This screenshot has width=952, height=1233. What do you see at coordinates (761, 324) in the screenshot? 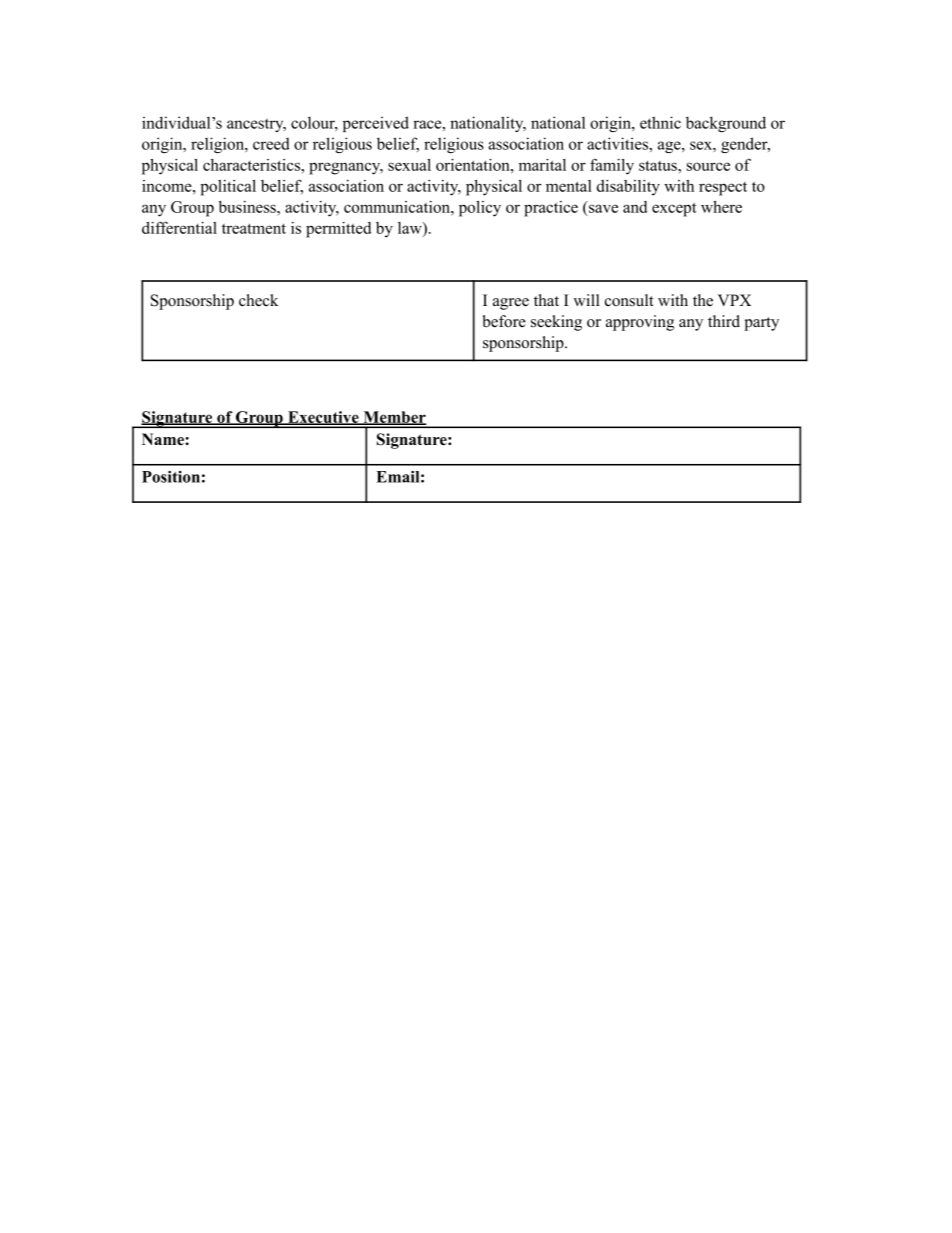
I see `party` at bounding box center [761, 324].
